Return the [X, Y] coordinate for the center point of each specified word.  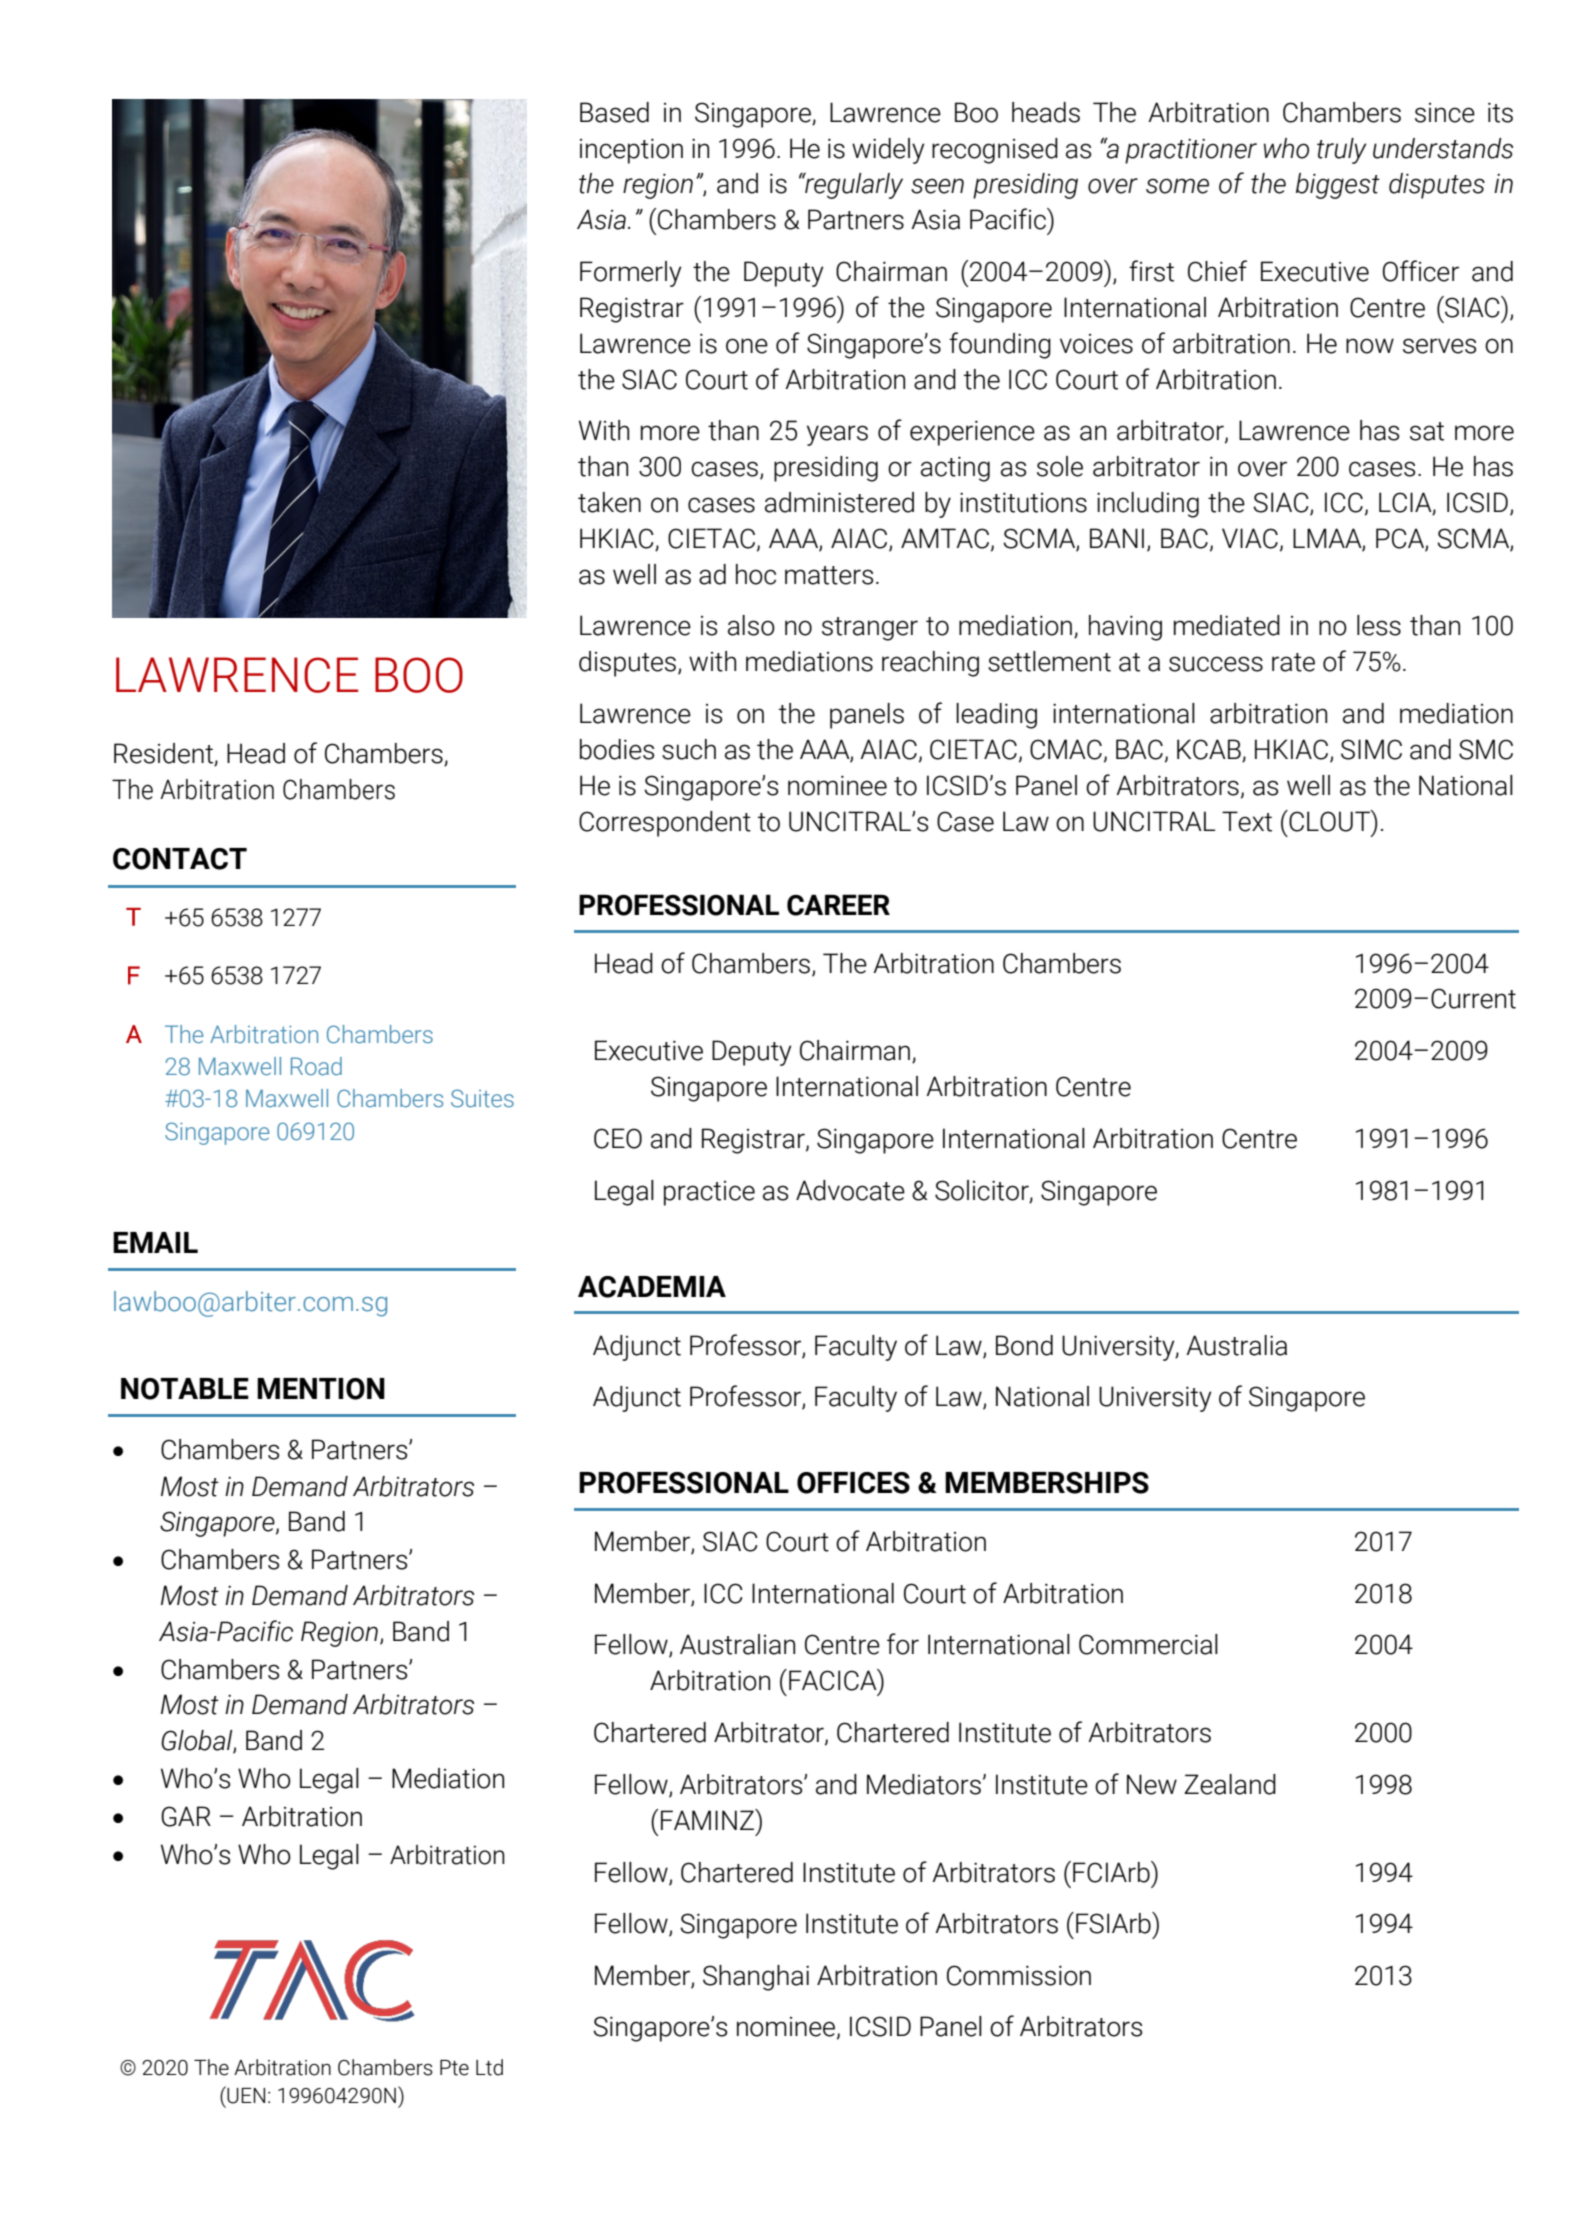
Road [316, 1066]
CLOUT [1330, 821]
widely [888, 151]
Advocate [850, 1190]
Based [614, 112]
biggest [1338, 186]
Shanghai [756, 1978]
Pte [454, 2068]
